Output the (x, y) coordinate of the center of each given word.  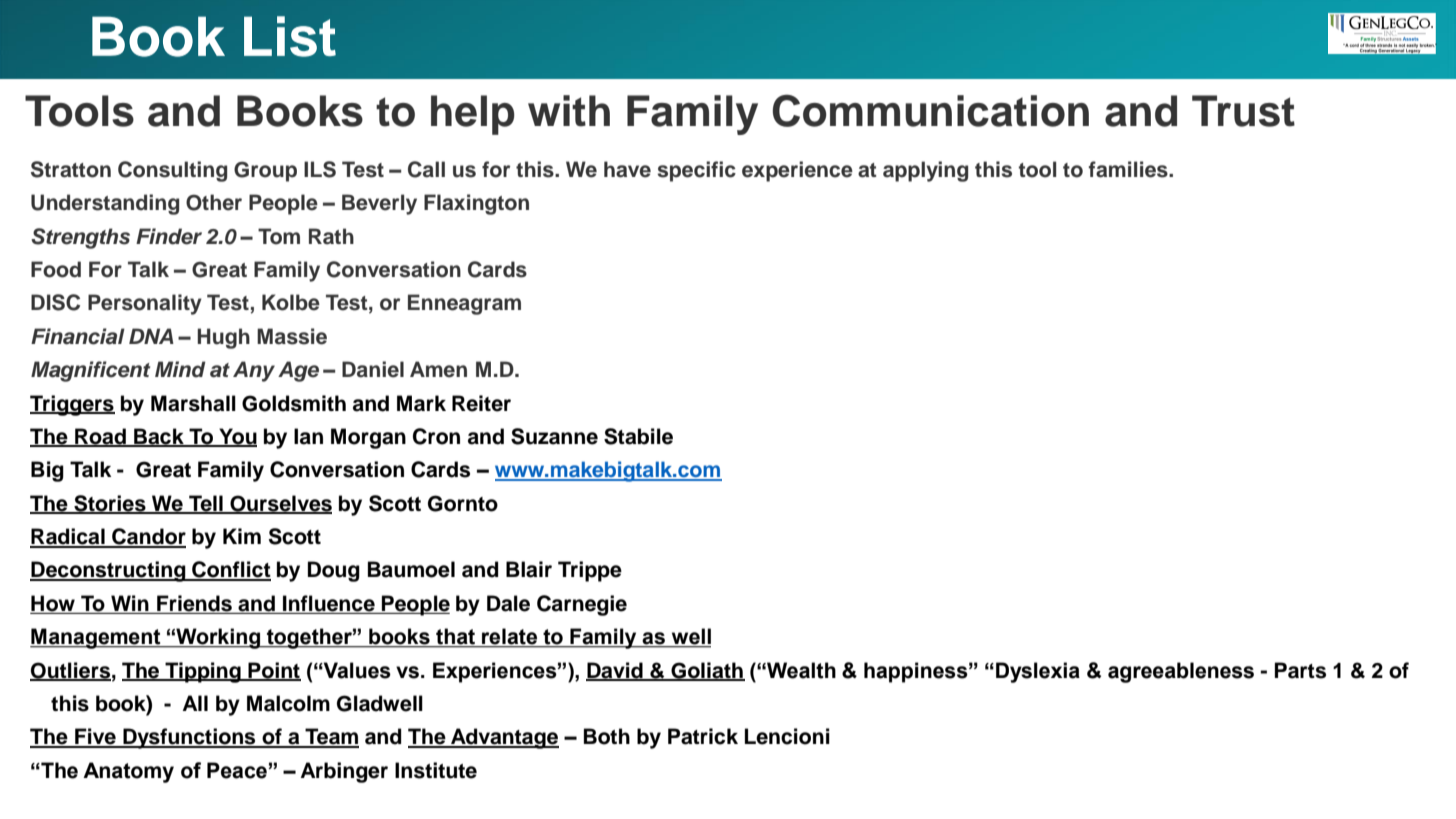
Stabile (638, 436)
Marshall (193, 403)
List (290, 36)
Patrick (703, 736)
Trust (1243, 111)
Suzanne (554, 436)
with (569, 111)
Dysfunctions (189, 738)
